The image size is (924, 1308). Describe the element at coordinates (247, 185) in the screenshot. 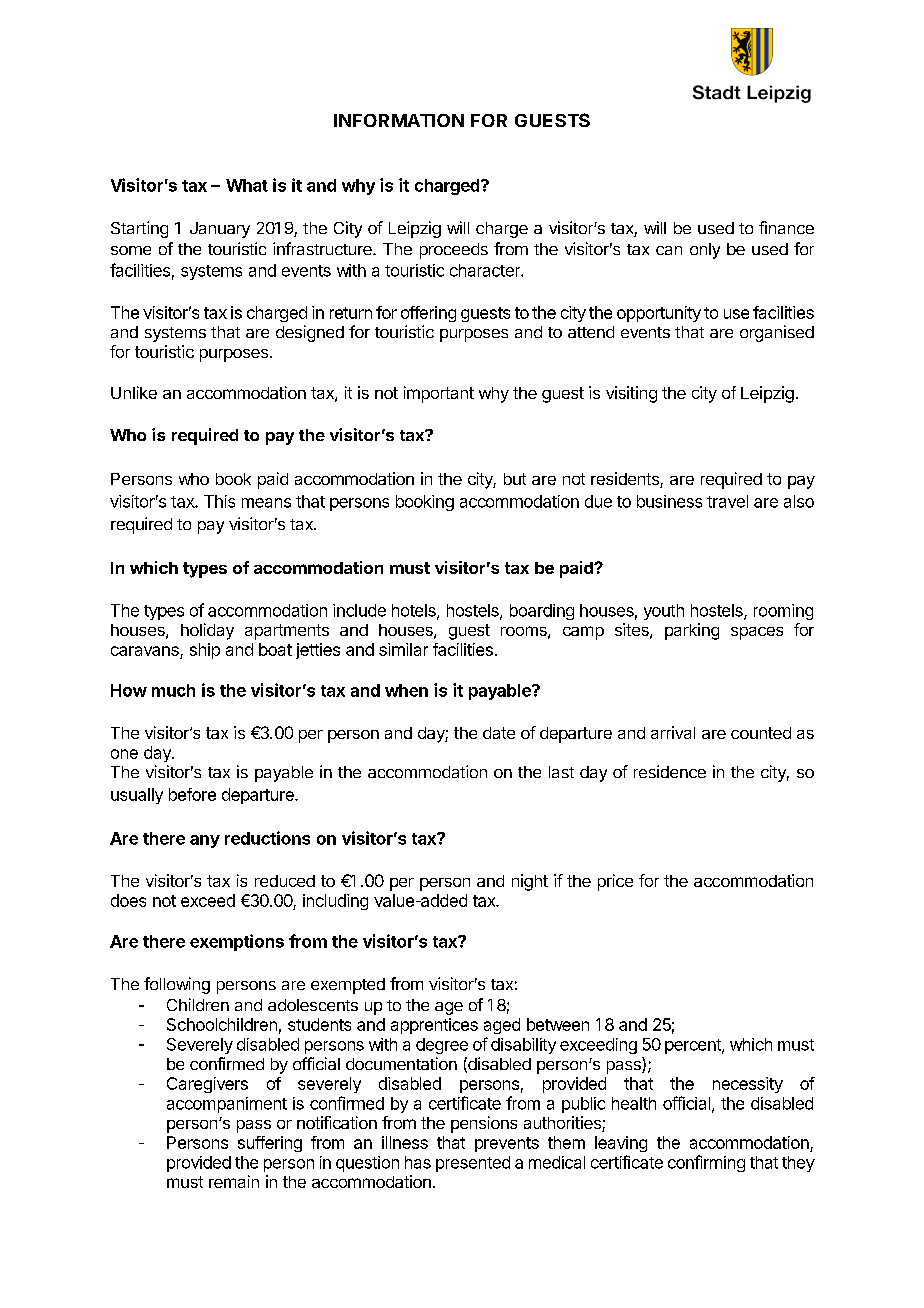

I see `What` at that location.
